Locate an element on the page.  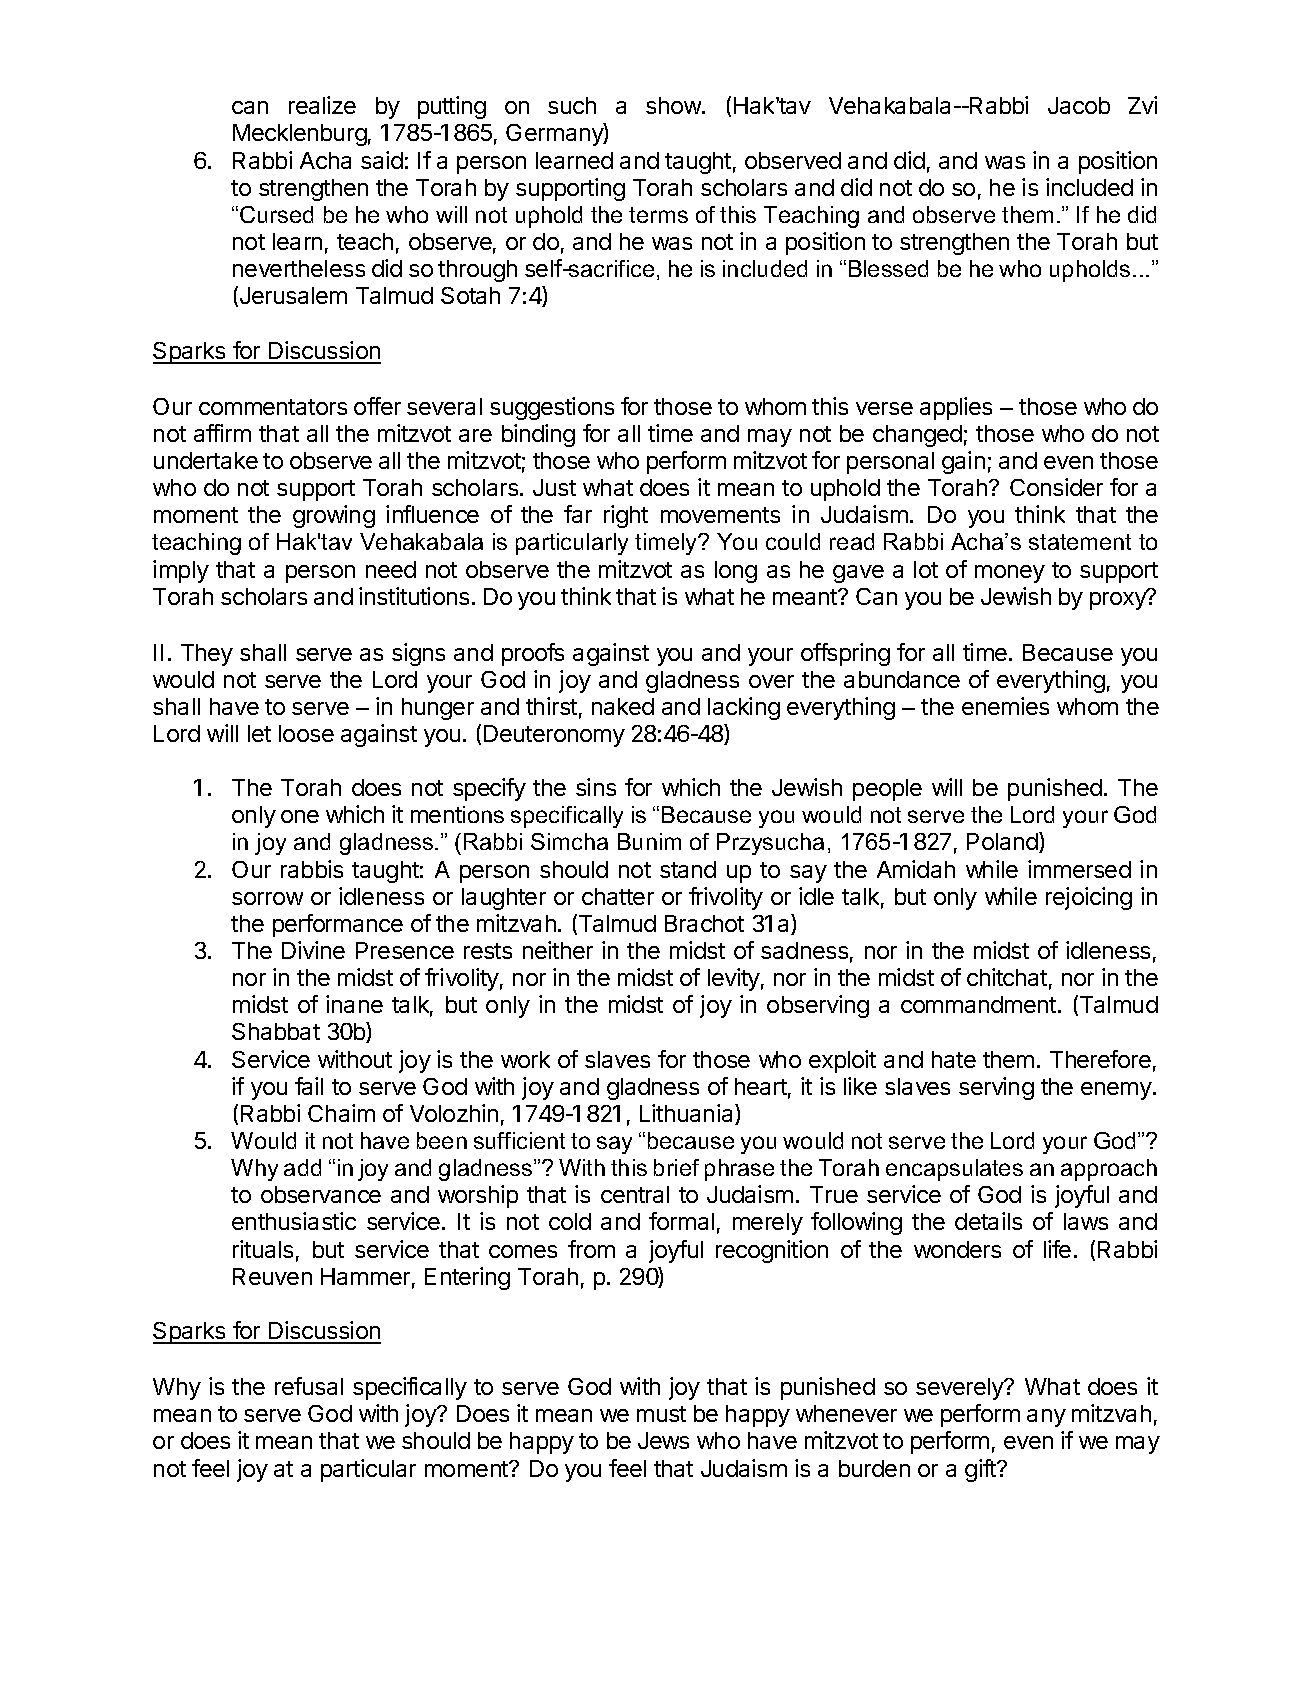
growing is located at coordinates (334, 516).
